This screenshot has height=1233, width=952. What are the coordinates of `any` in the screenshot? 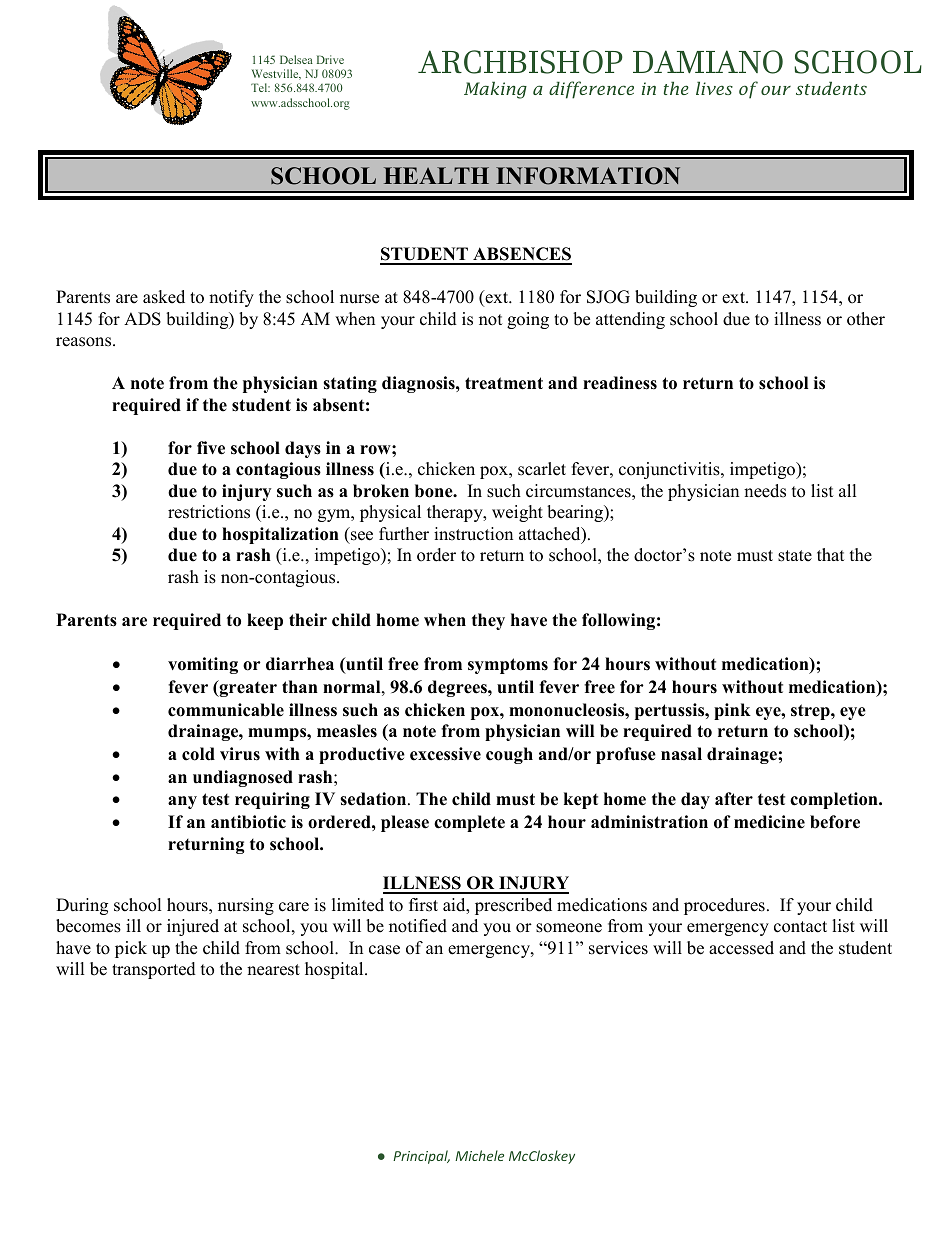 It's located at (182, 802).
